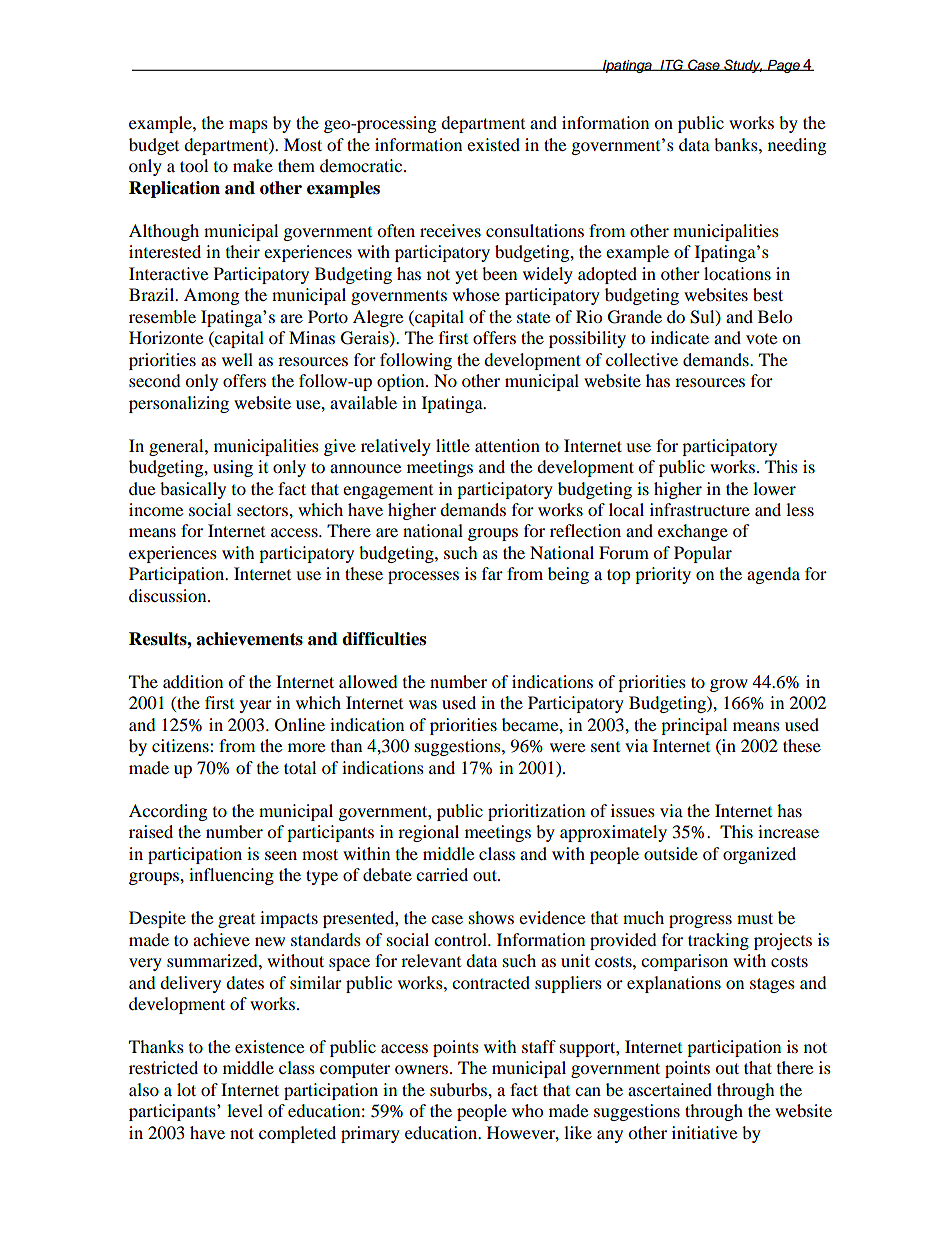 The image size is (952, 1233). Describe the element at coordinates (423, 704) in the image. I see `was` at that location.
